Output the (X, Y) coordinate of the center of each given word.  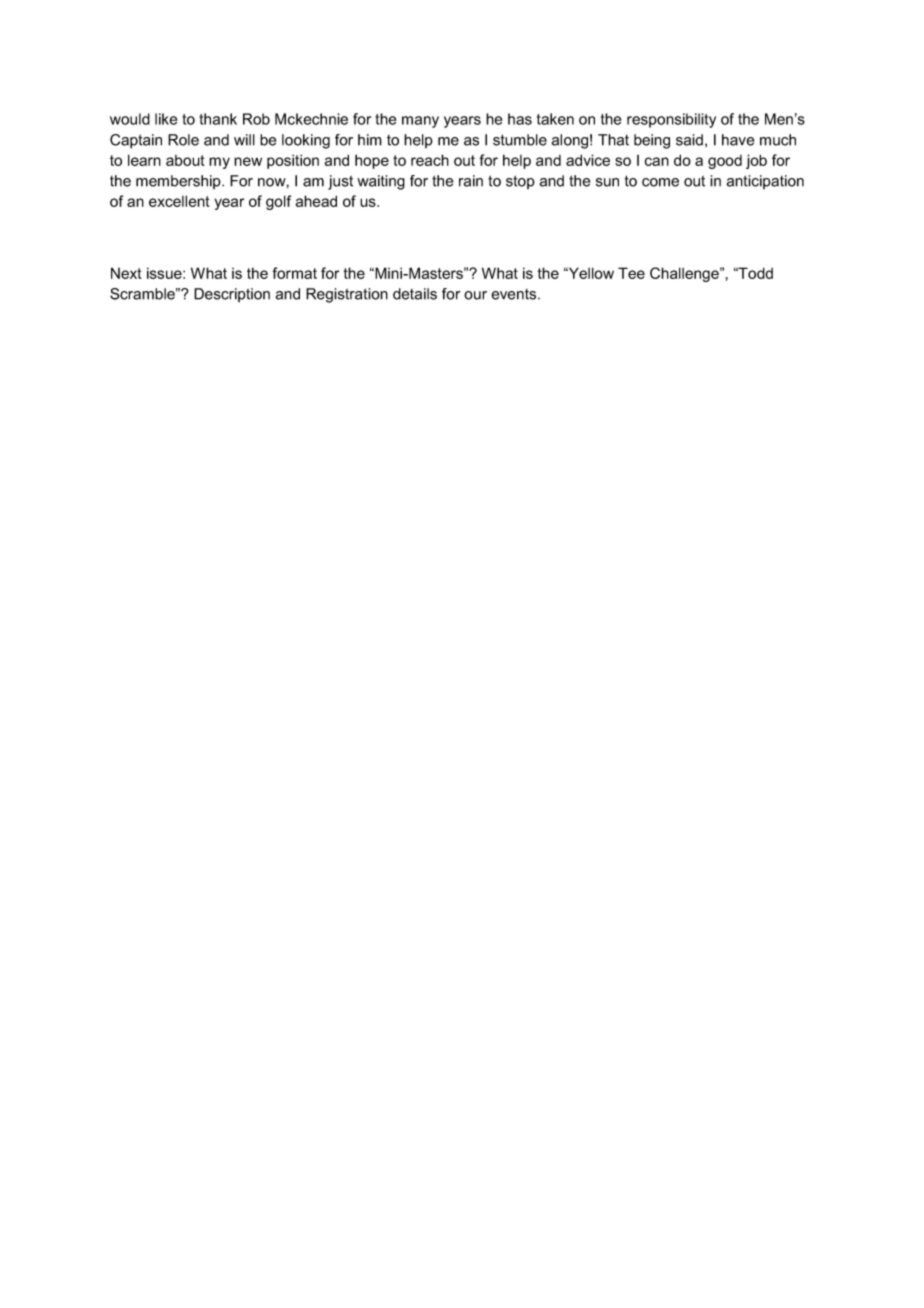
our (475, 295)
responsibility (671, 120)
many (420, 122)
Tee (631, 273)
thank (218, 119)
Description (232, 295)
